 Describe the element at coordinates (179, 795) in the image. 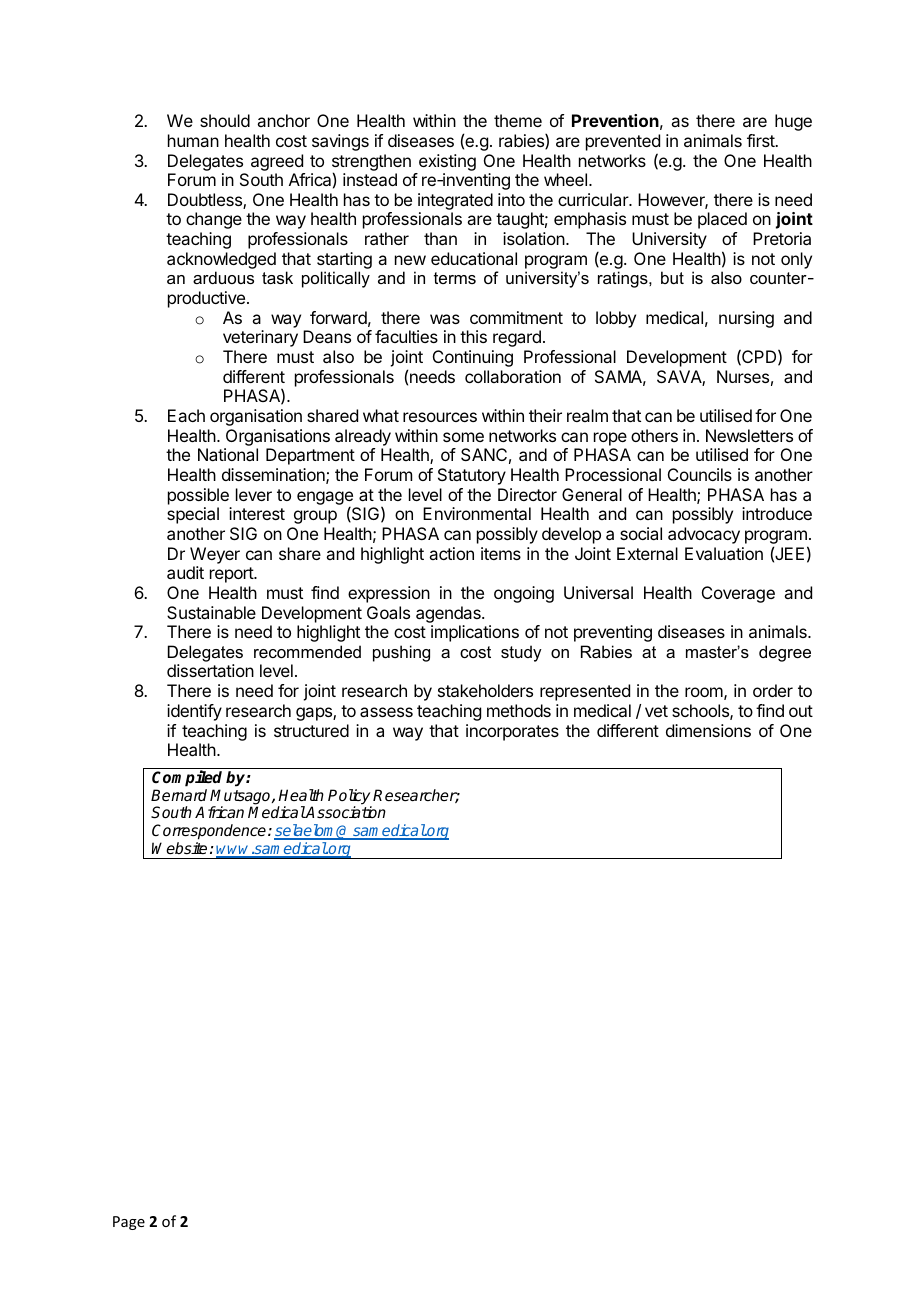

I see `Bernard` at that location.
